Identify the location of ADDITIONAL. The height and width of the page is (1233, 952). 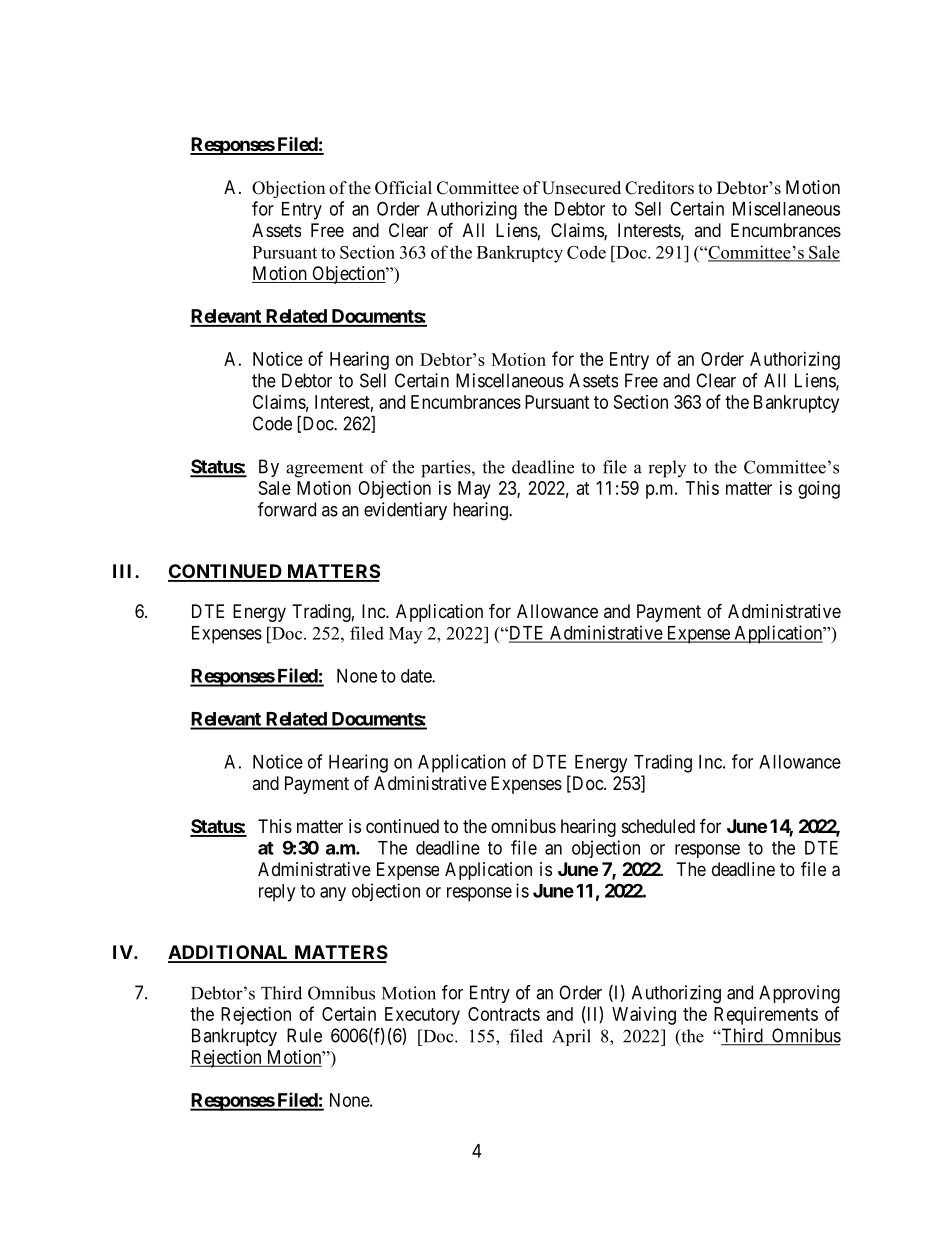
(229, 953).
